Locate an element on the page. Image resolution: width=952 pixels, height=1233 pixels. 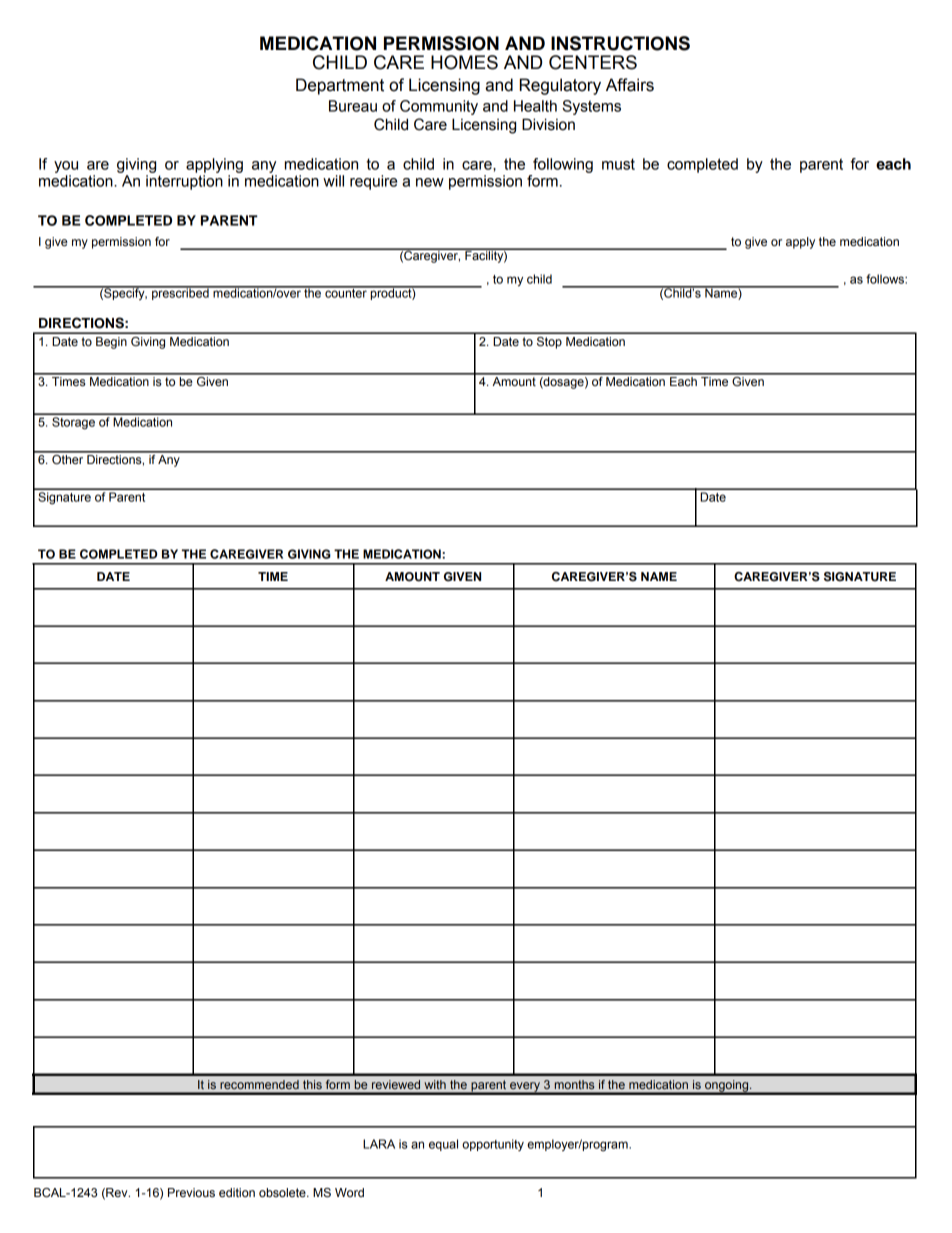
you is located at coordinates (66, 167).
